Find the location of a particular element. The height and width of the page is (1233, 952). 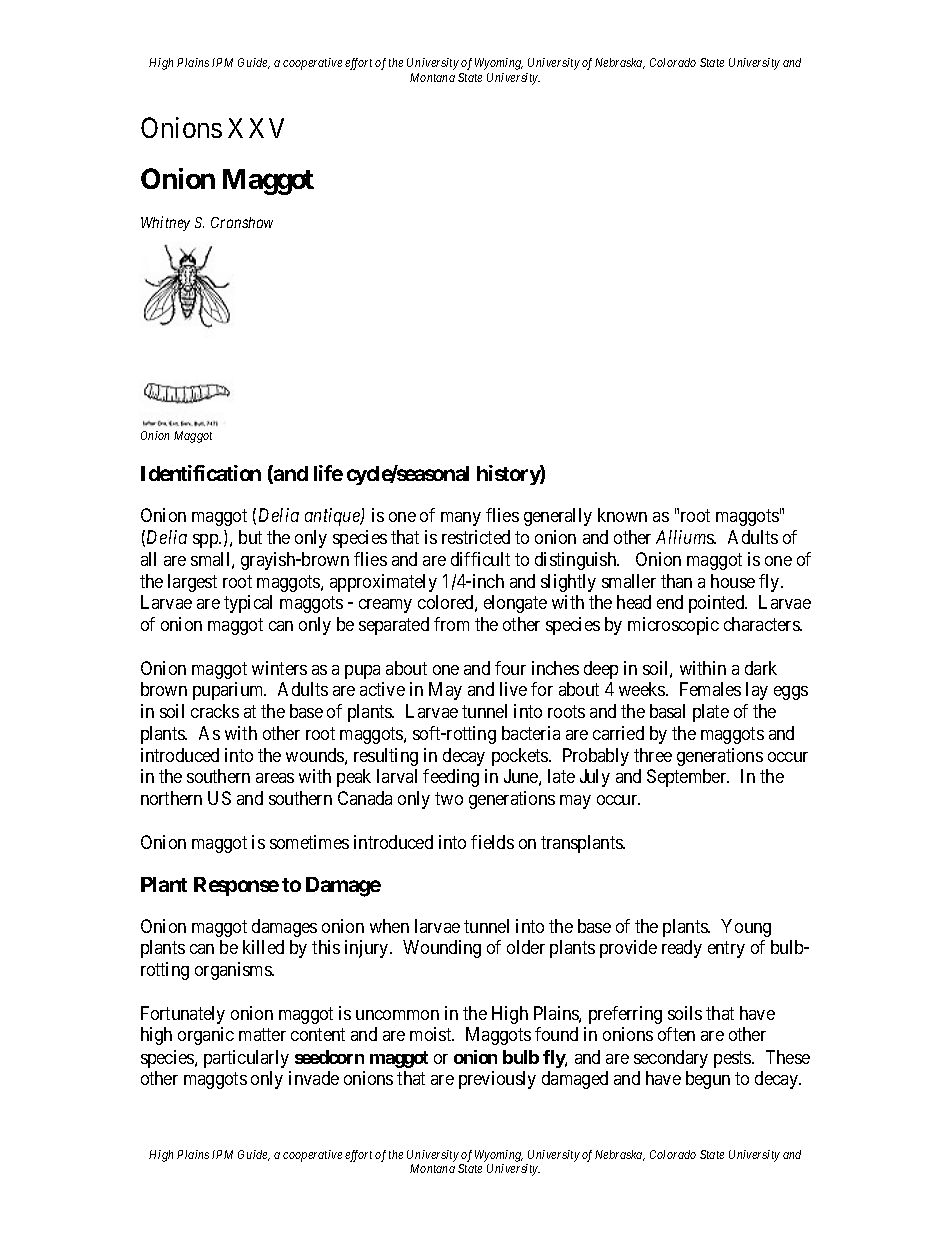

typical is located at coordinates (248, 604).
